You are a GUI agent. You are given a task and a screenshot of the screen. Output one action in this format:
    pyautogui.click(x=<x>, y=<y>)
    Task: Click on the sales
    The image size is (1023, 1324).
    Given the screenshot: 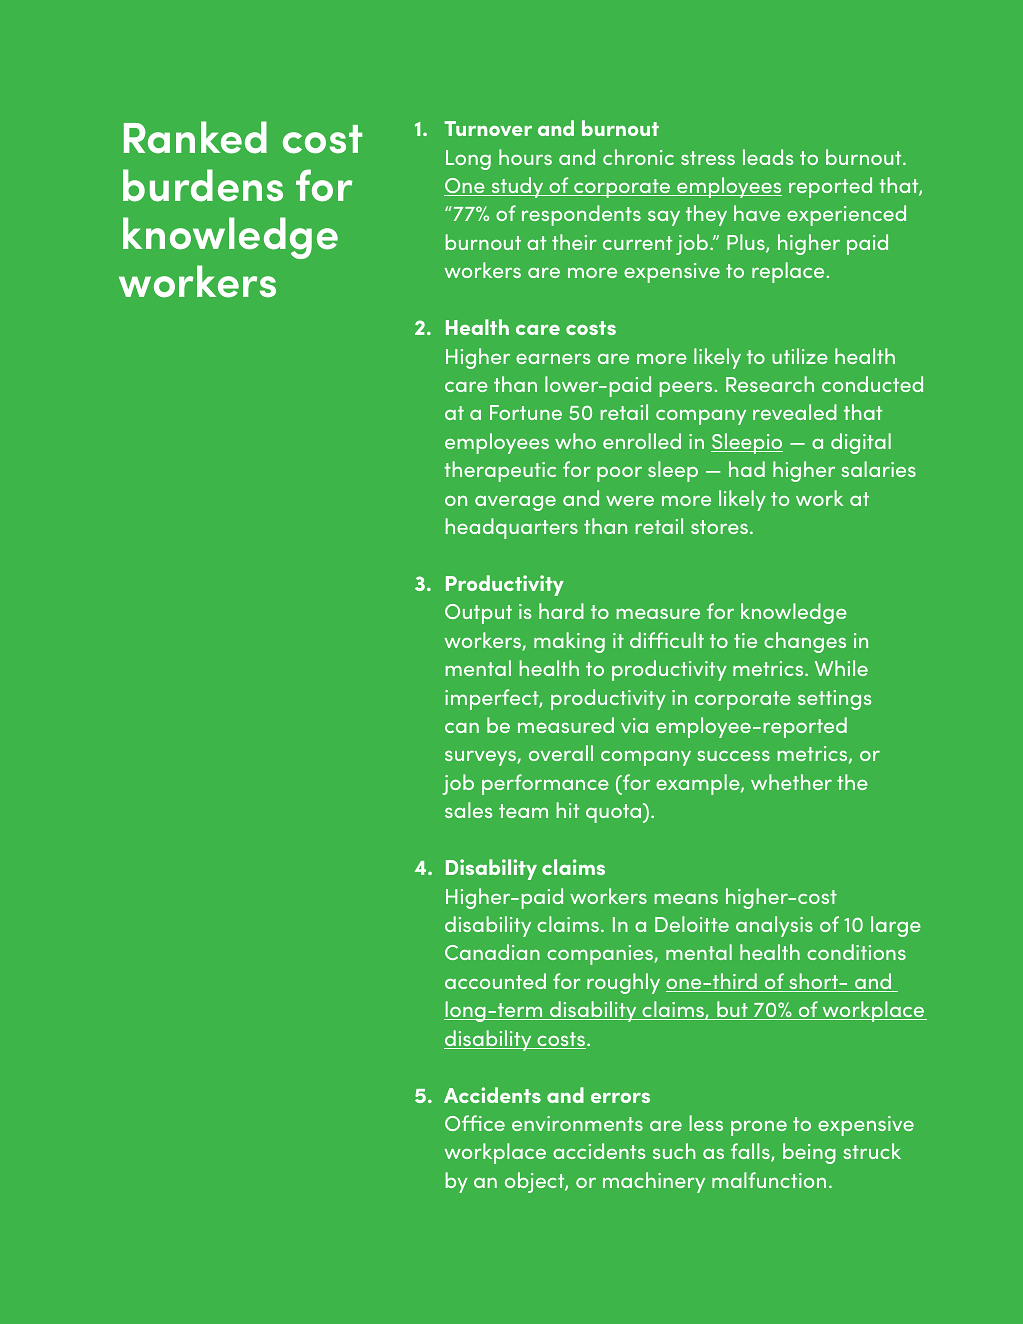 What is the action you would take?
    pyautogui.click(x=468, y=810)
